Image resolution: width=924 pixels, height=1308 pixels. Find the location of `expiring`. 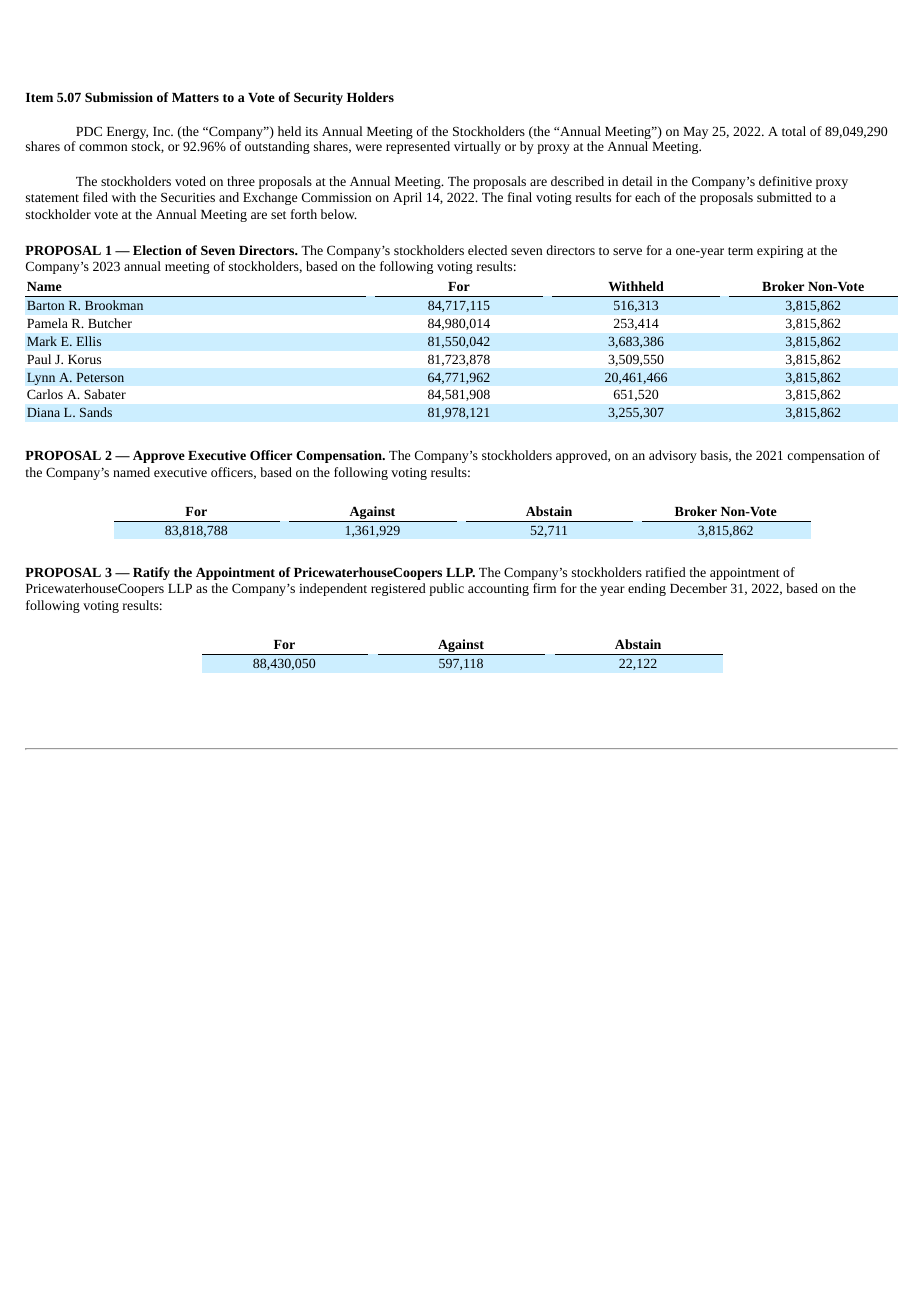

expiring is located at coordinates (780, 252).
